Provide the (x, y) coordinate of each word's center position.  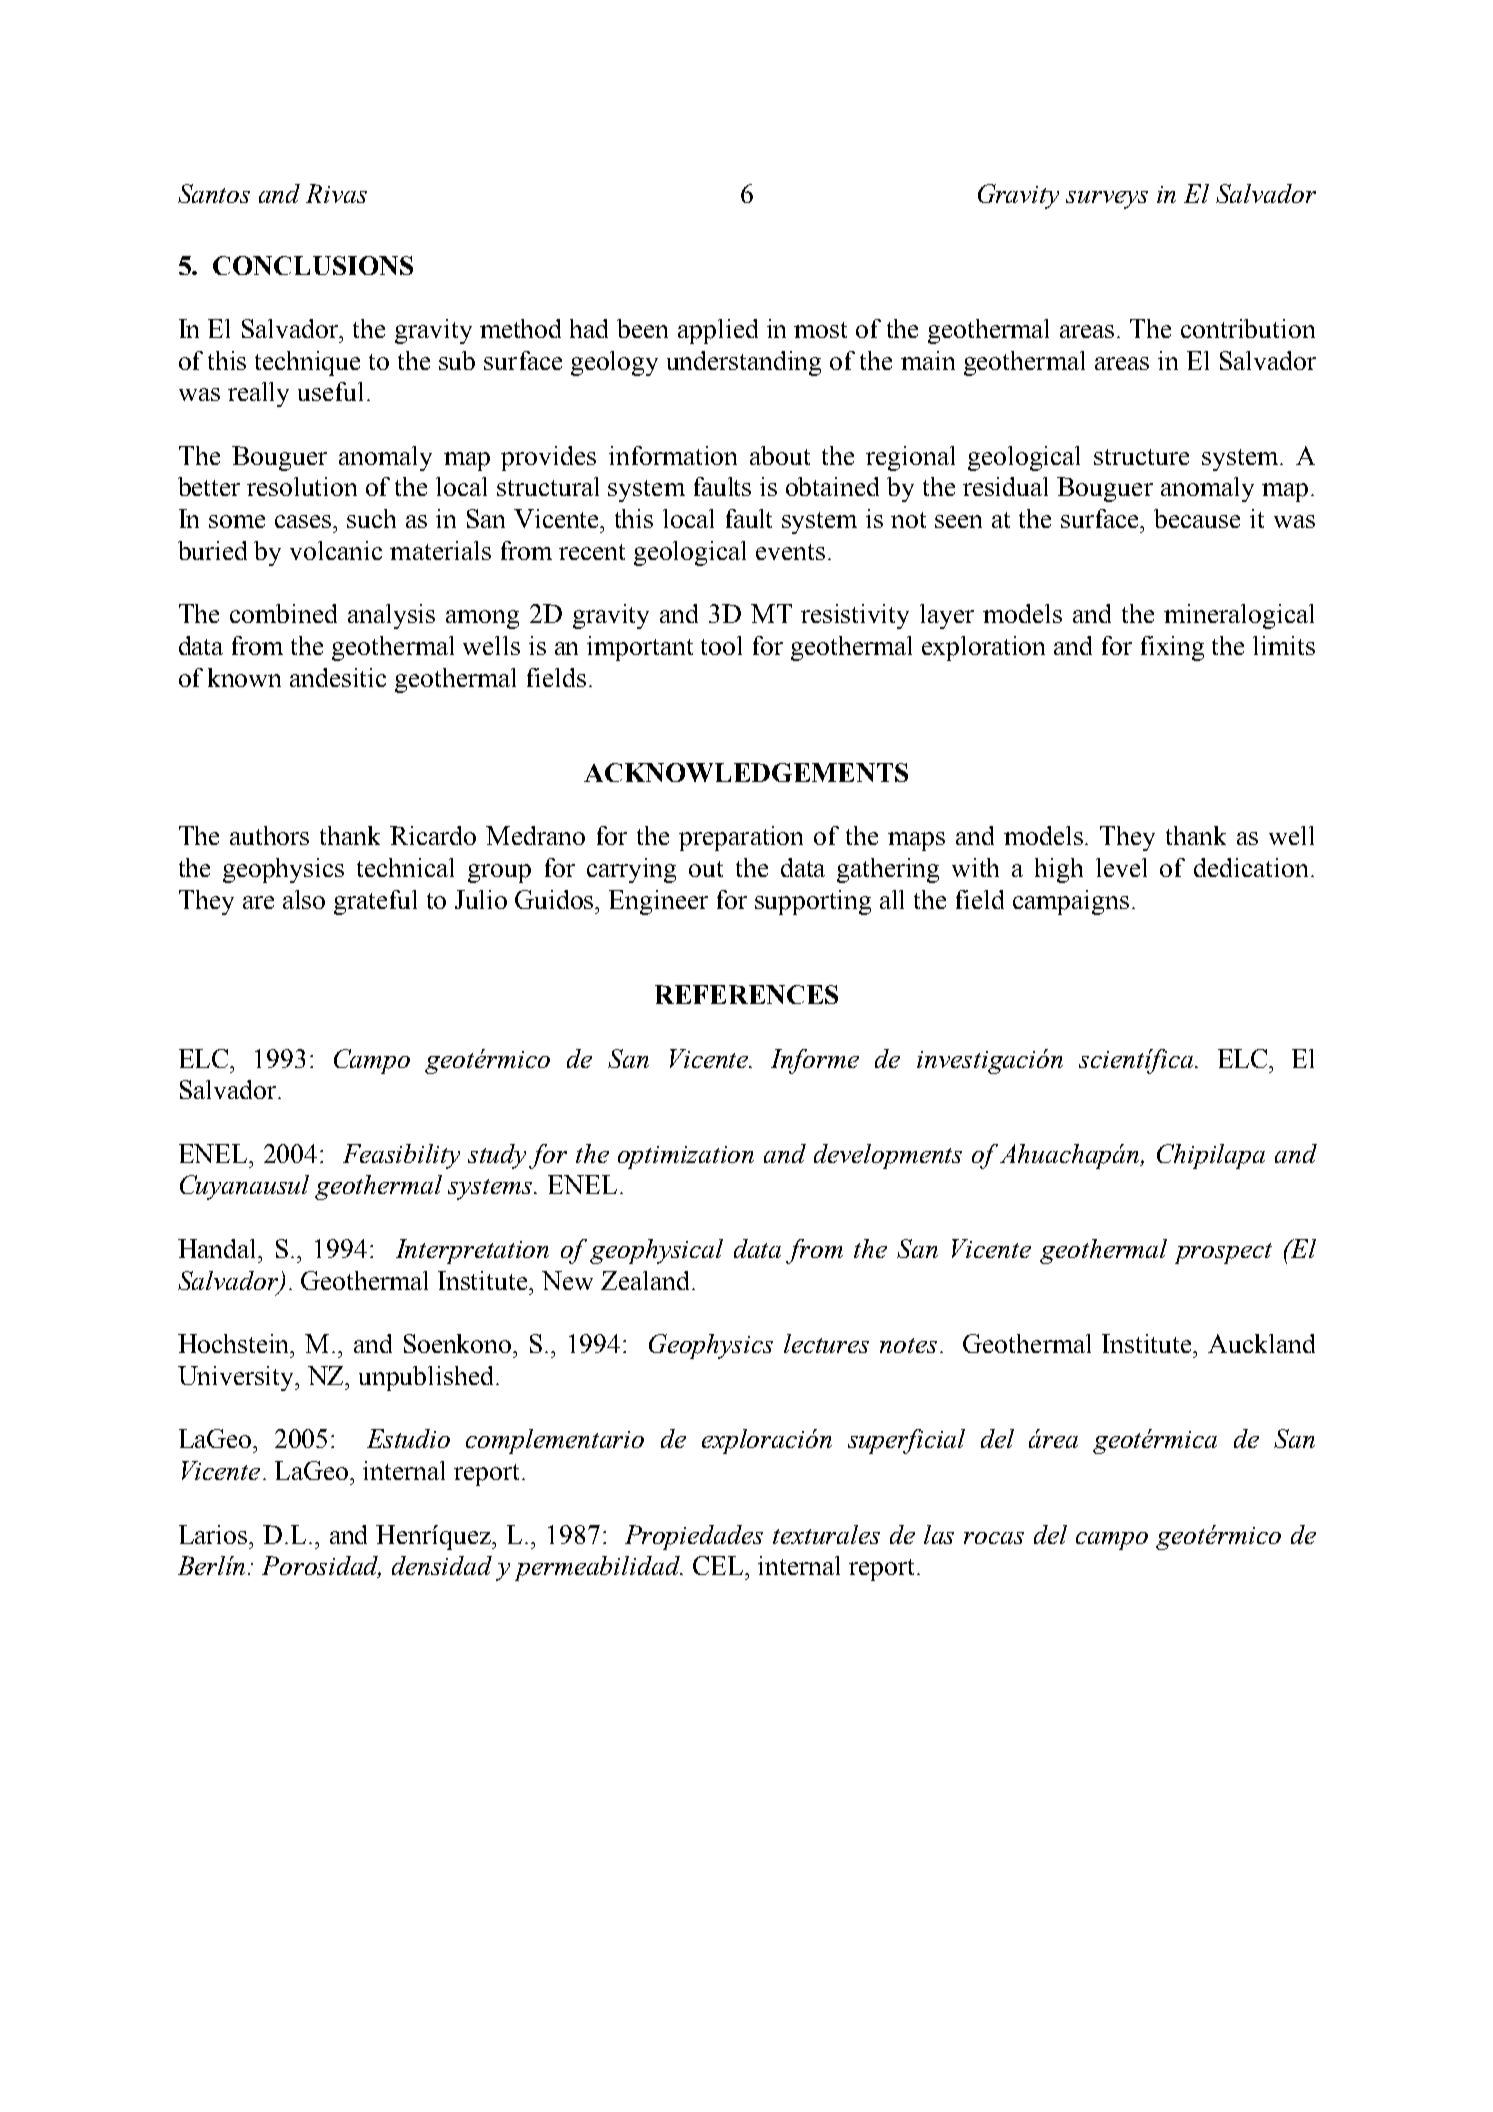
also (304, 899)
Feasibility (401, 1156)
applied (718, 331)
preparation (741, 838)
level (1121, 867)
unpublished (426, 1378)
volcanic (336, 550)
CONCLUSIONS (313, 265)
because (1197, 518)
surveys (1107, 200)
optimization (686, 1157)
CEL (719, 1565)
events (790, 552)
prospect (1223, 1253)
